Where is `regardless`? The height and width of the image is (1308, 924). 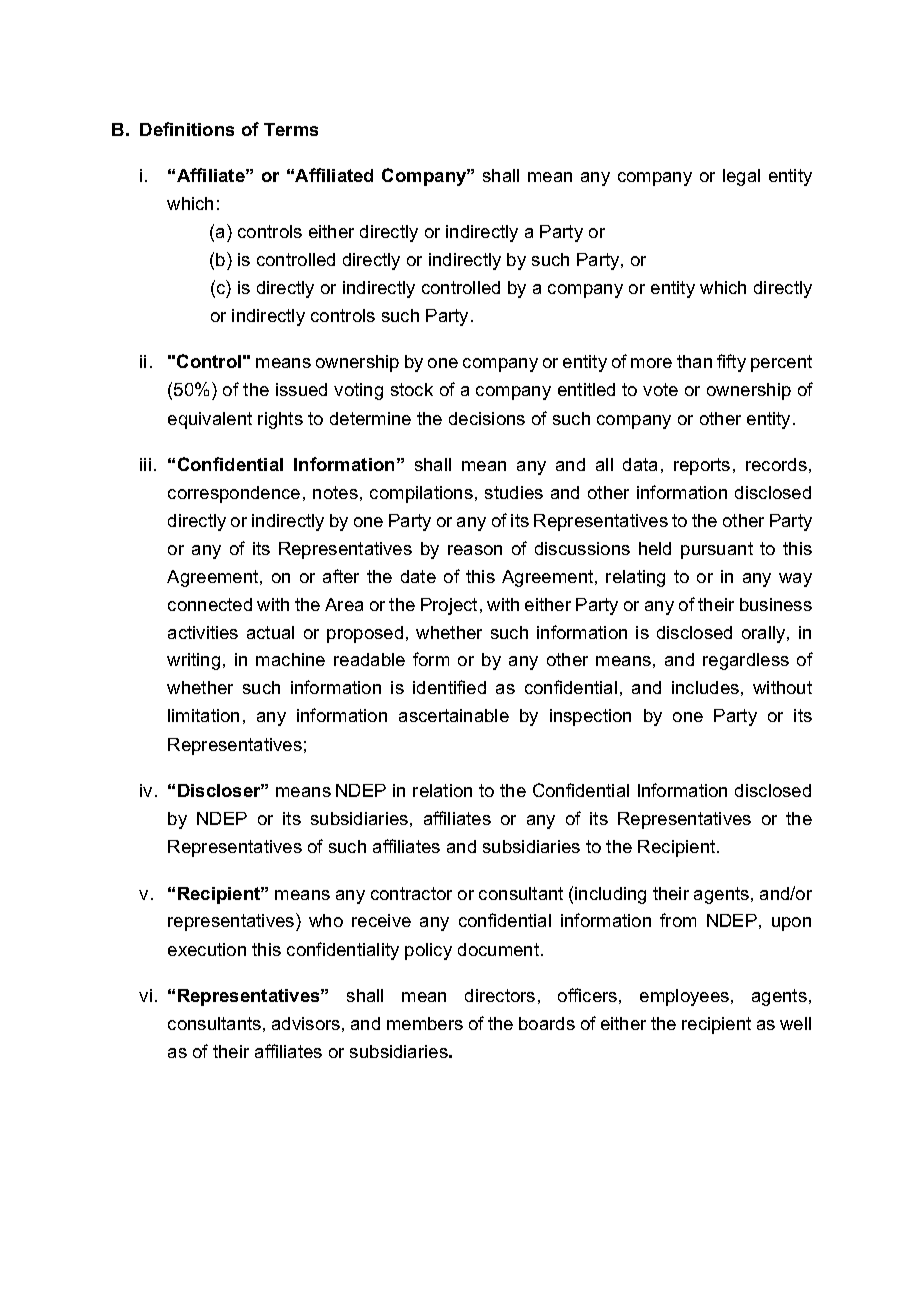
regardless is located at coordinates (746, 661).
